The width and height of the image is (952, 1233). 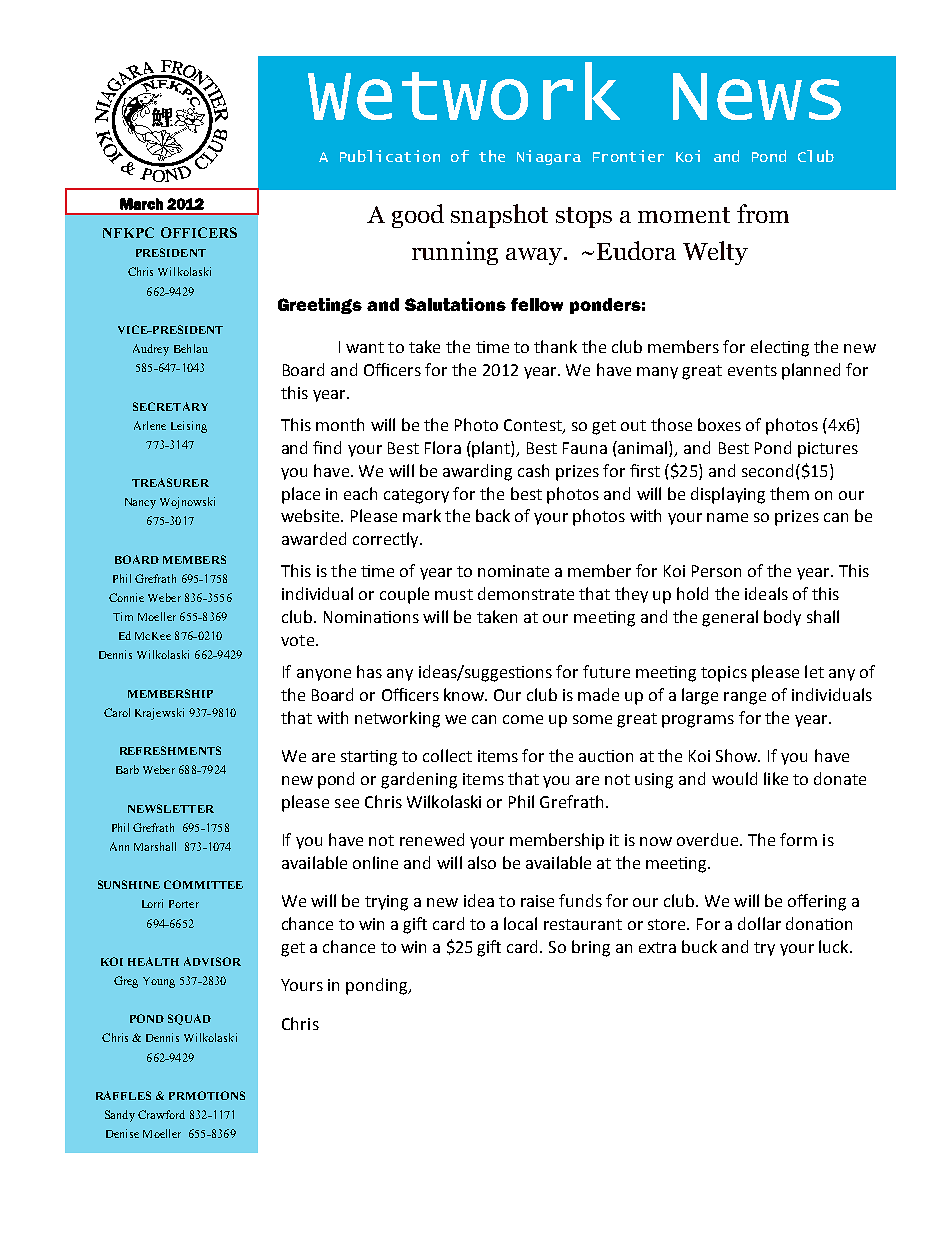 What do you see at coordinates (555, 346) in the image?
I see `thank` at bounding box center [555, 346].
